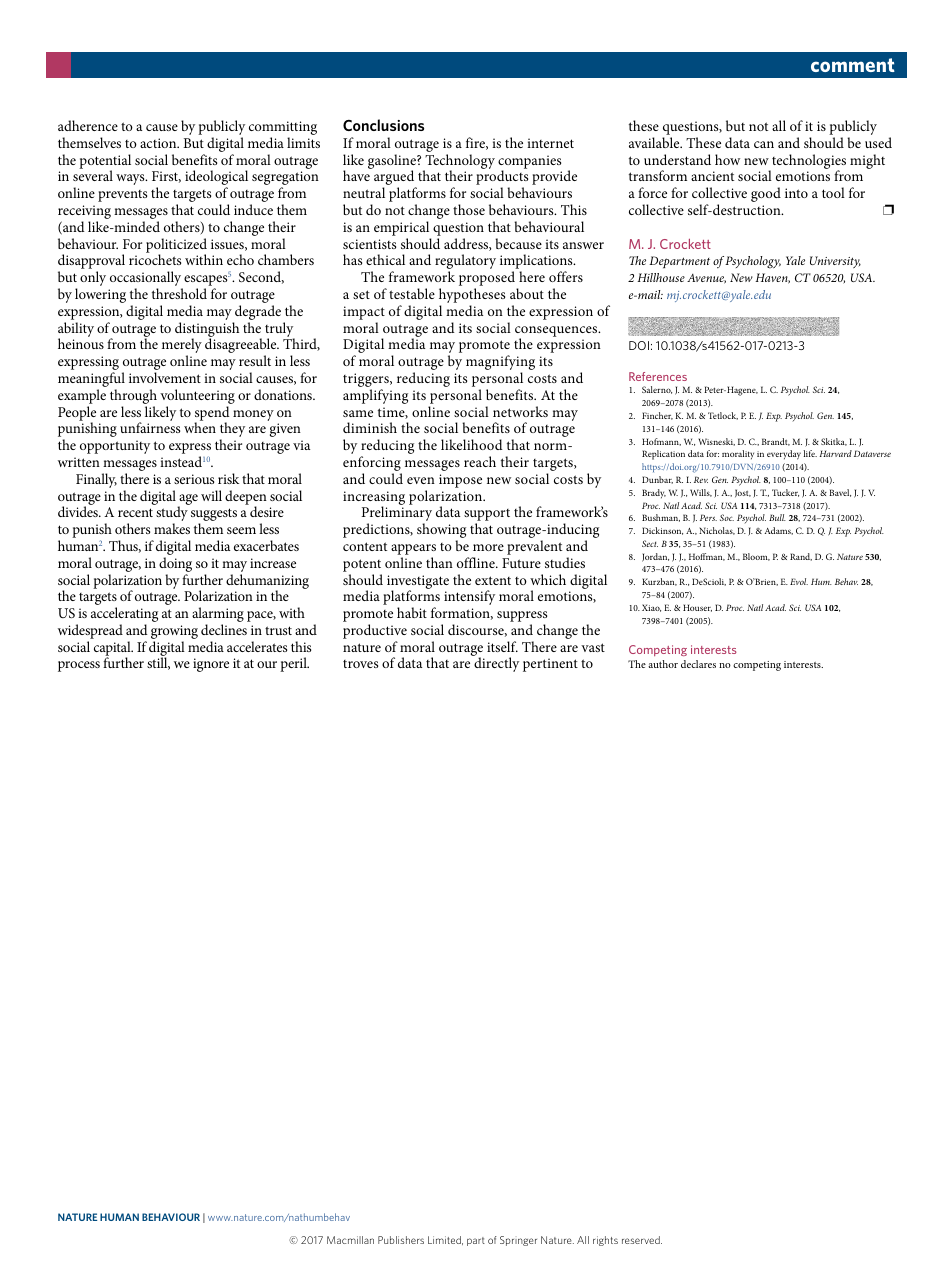  What do you see at coordinates (383, 125) in the screenshot?
I see `Conclusions` at bounding box center [383, 125].
